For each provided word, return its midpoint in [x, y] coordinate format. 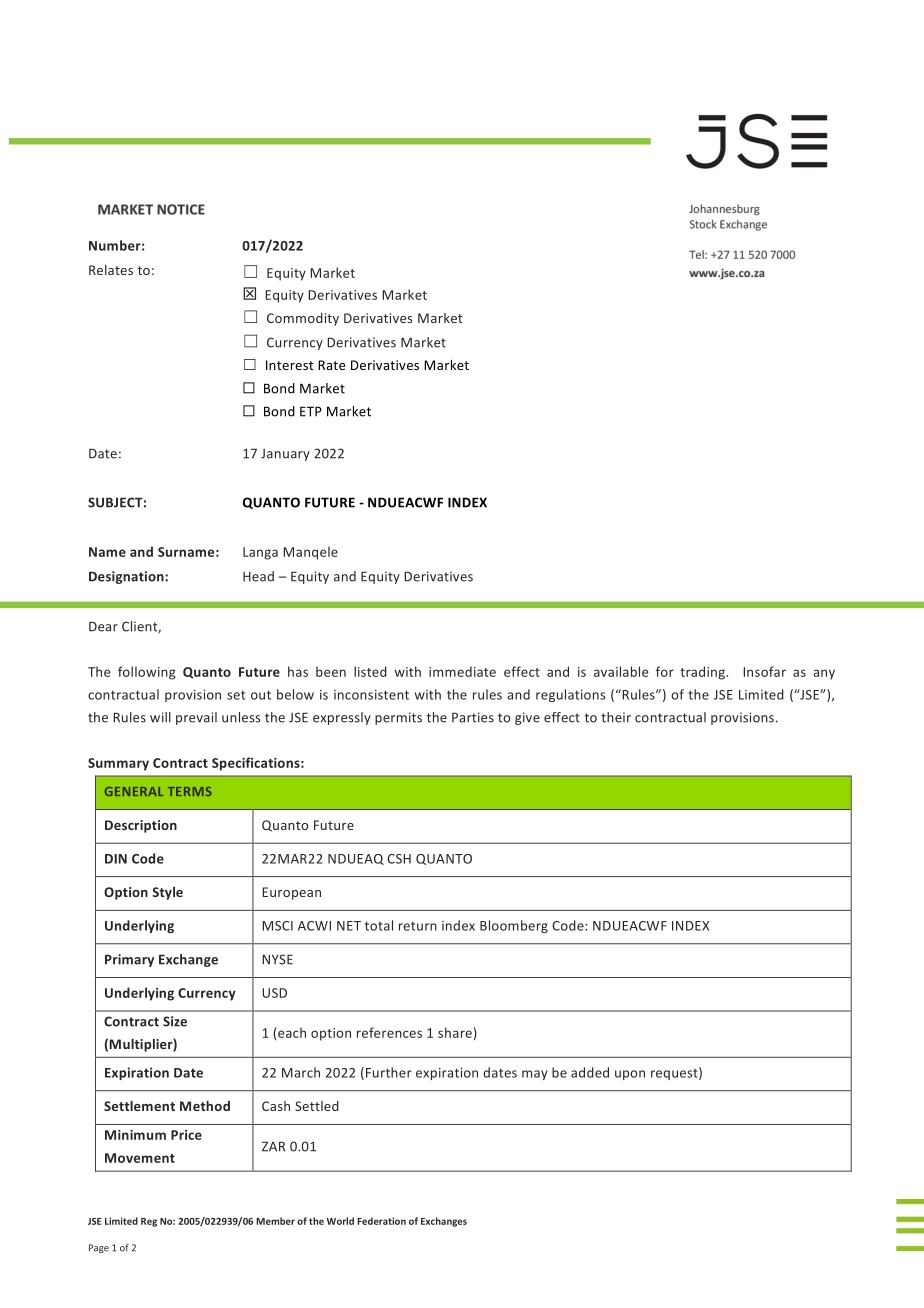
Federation [381, 1221]
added [590, 1072]
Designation [127, 577]
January [285, 455]
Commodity [303, 319]
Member [275, 1221]
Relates [111, 270]
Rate [331, 365]
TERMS [190, 791]
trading [704, 673]
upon [630, 1075]
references [389, 1032]
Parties [473, 717]
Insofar [764, 671]
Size [175, 1021]
